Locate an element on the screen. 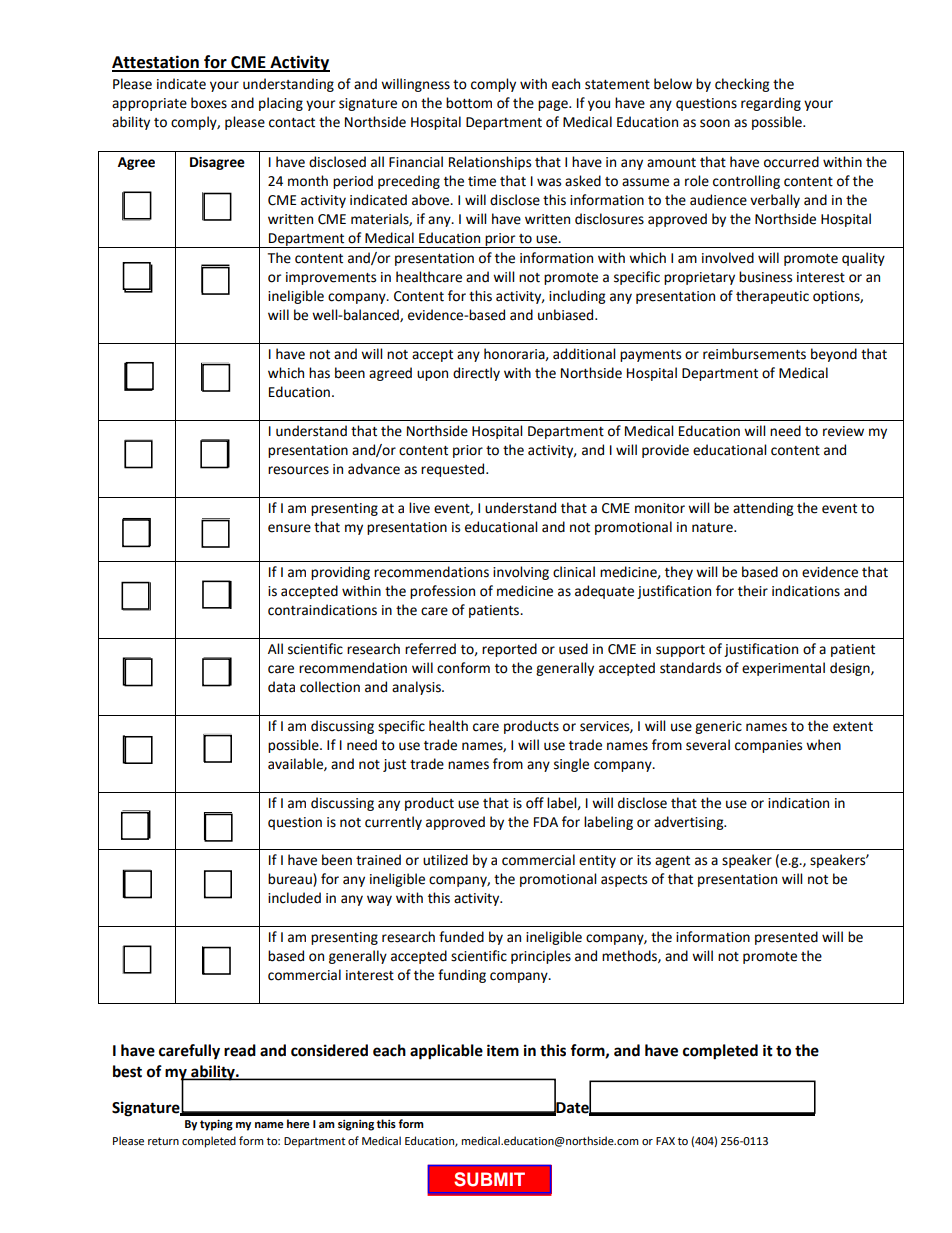 The width and height of the screenshot is (952, 1233). FAX is located at coordinates (665, 1141).
